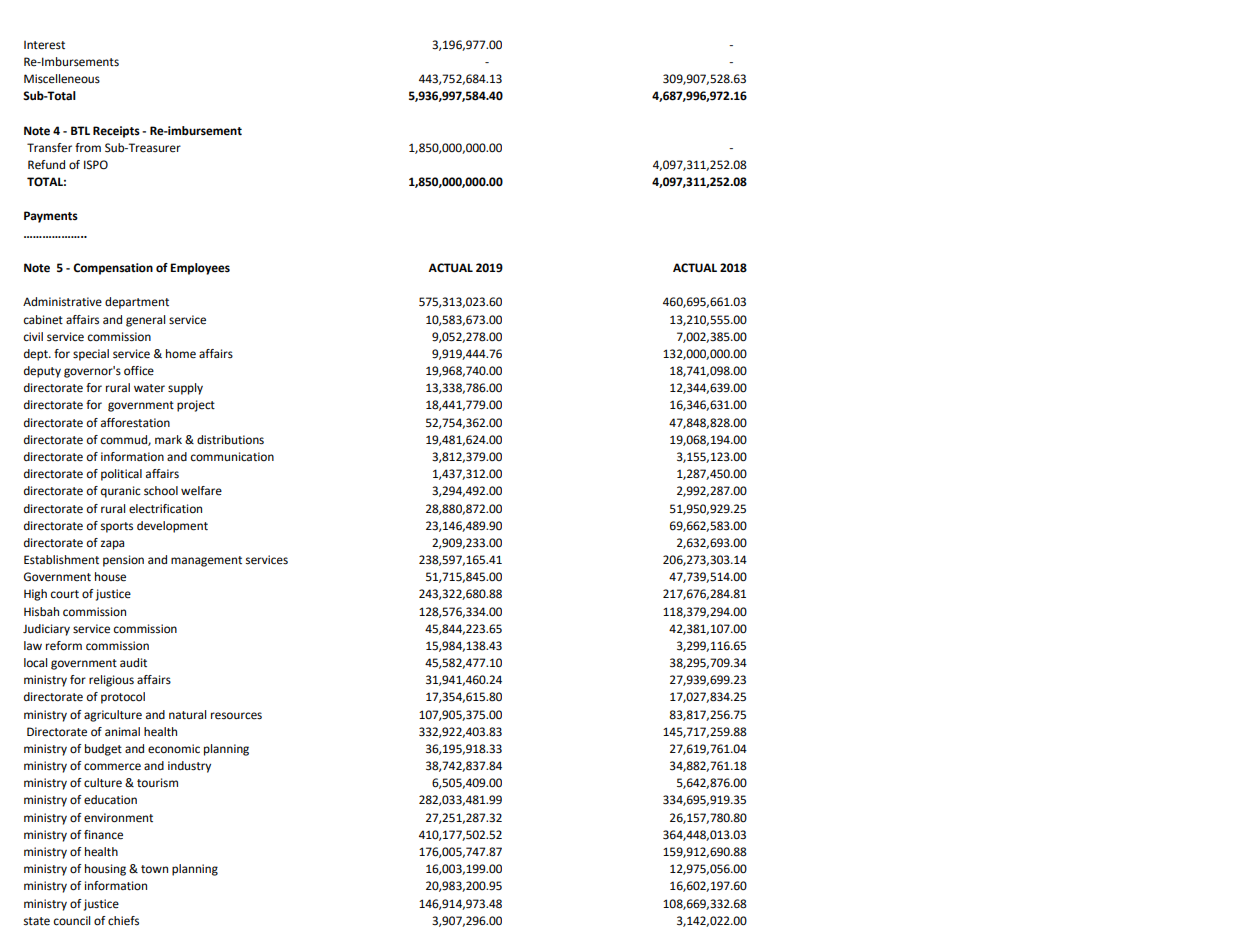  I want to click on Employees, so click(200, 269).
